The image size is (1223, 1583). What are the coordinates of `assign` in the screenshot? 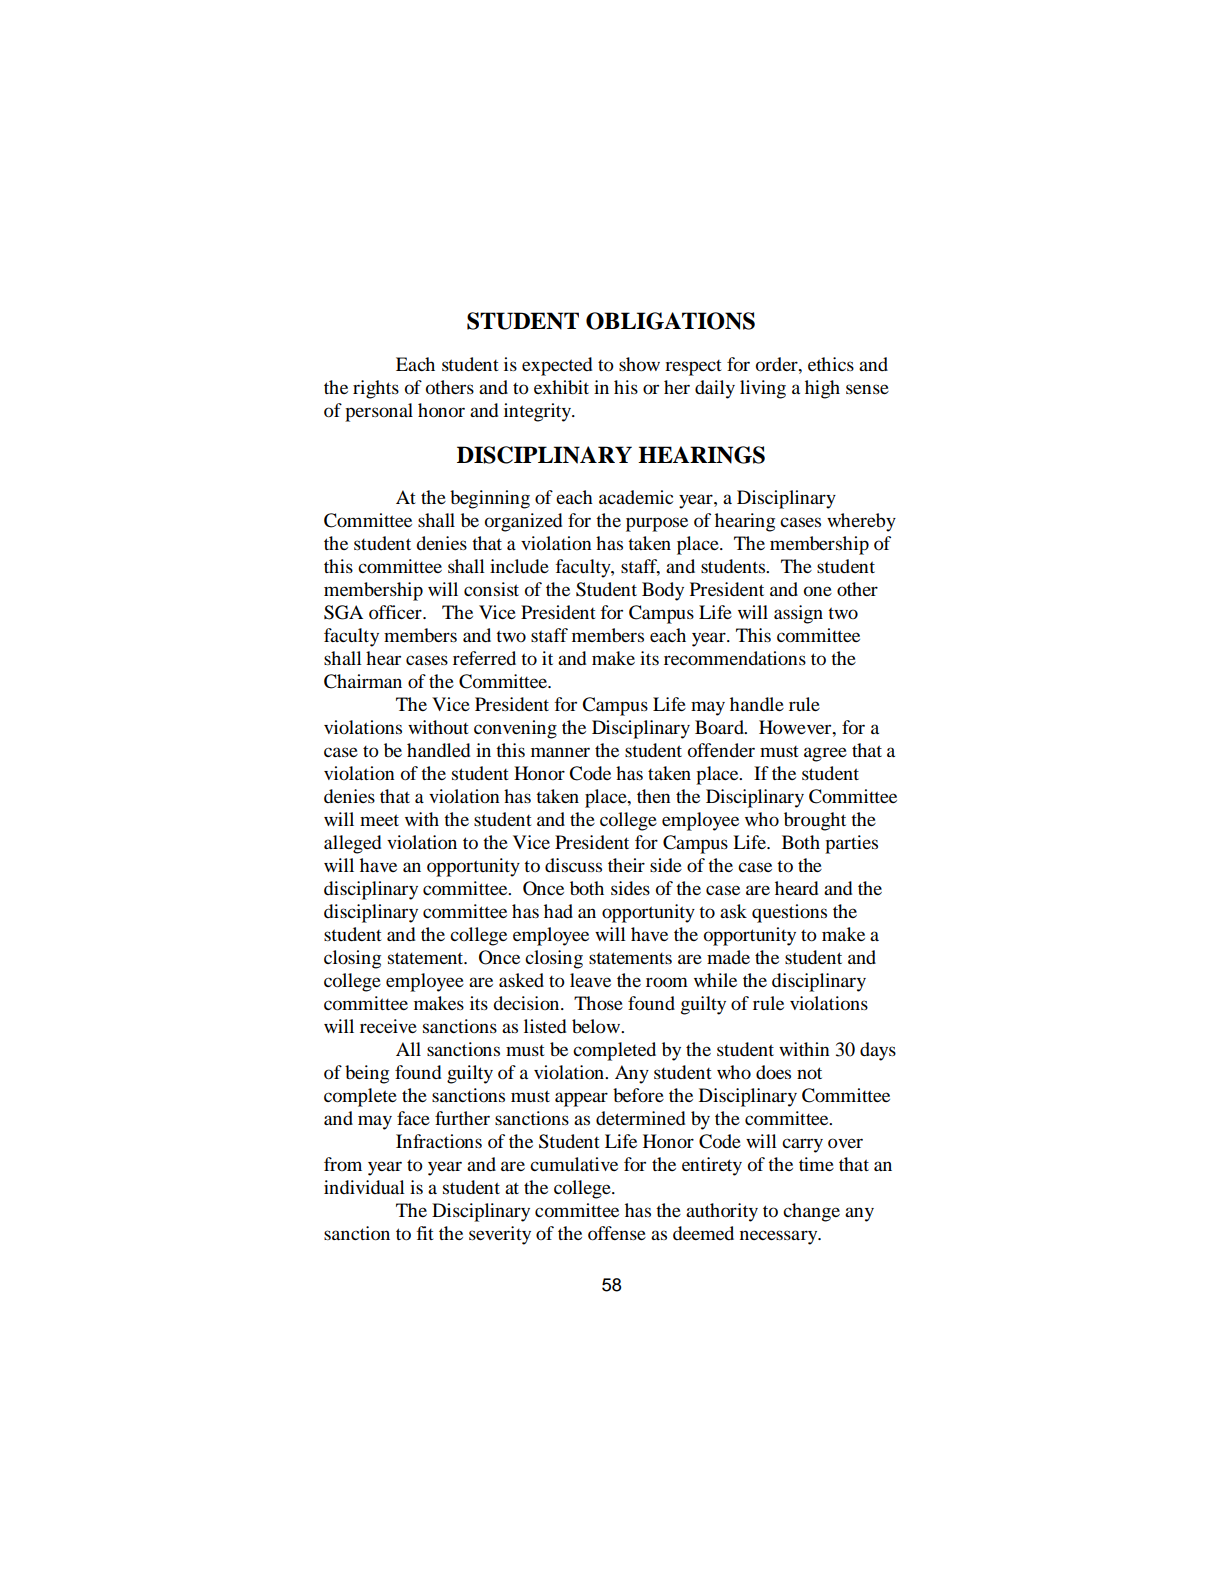 It's located at (798, 614).
